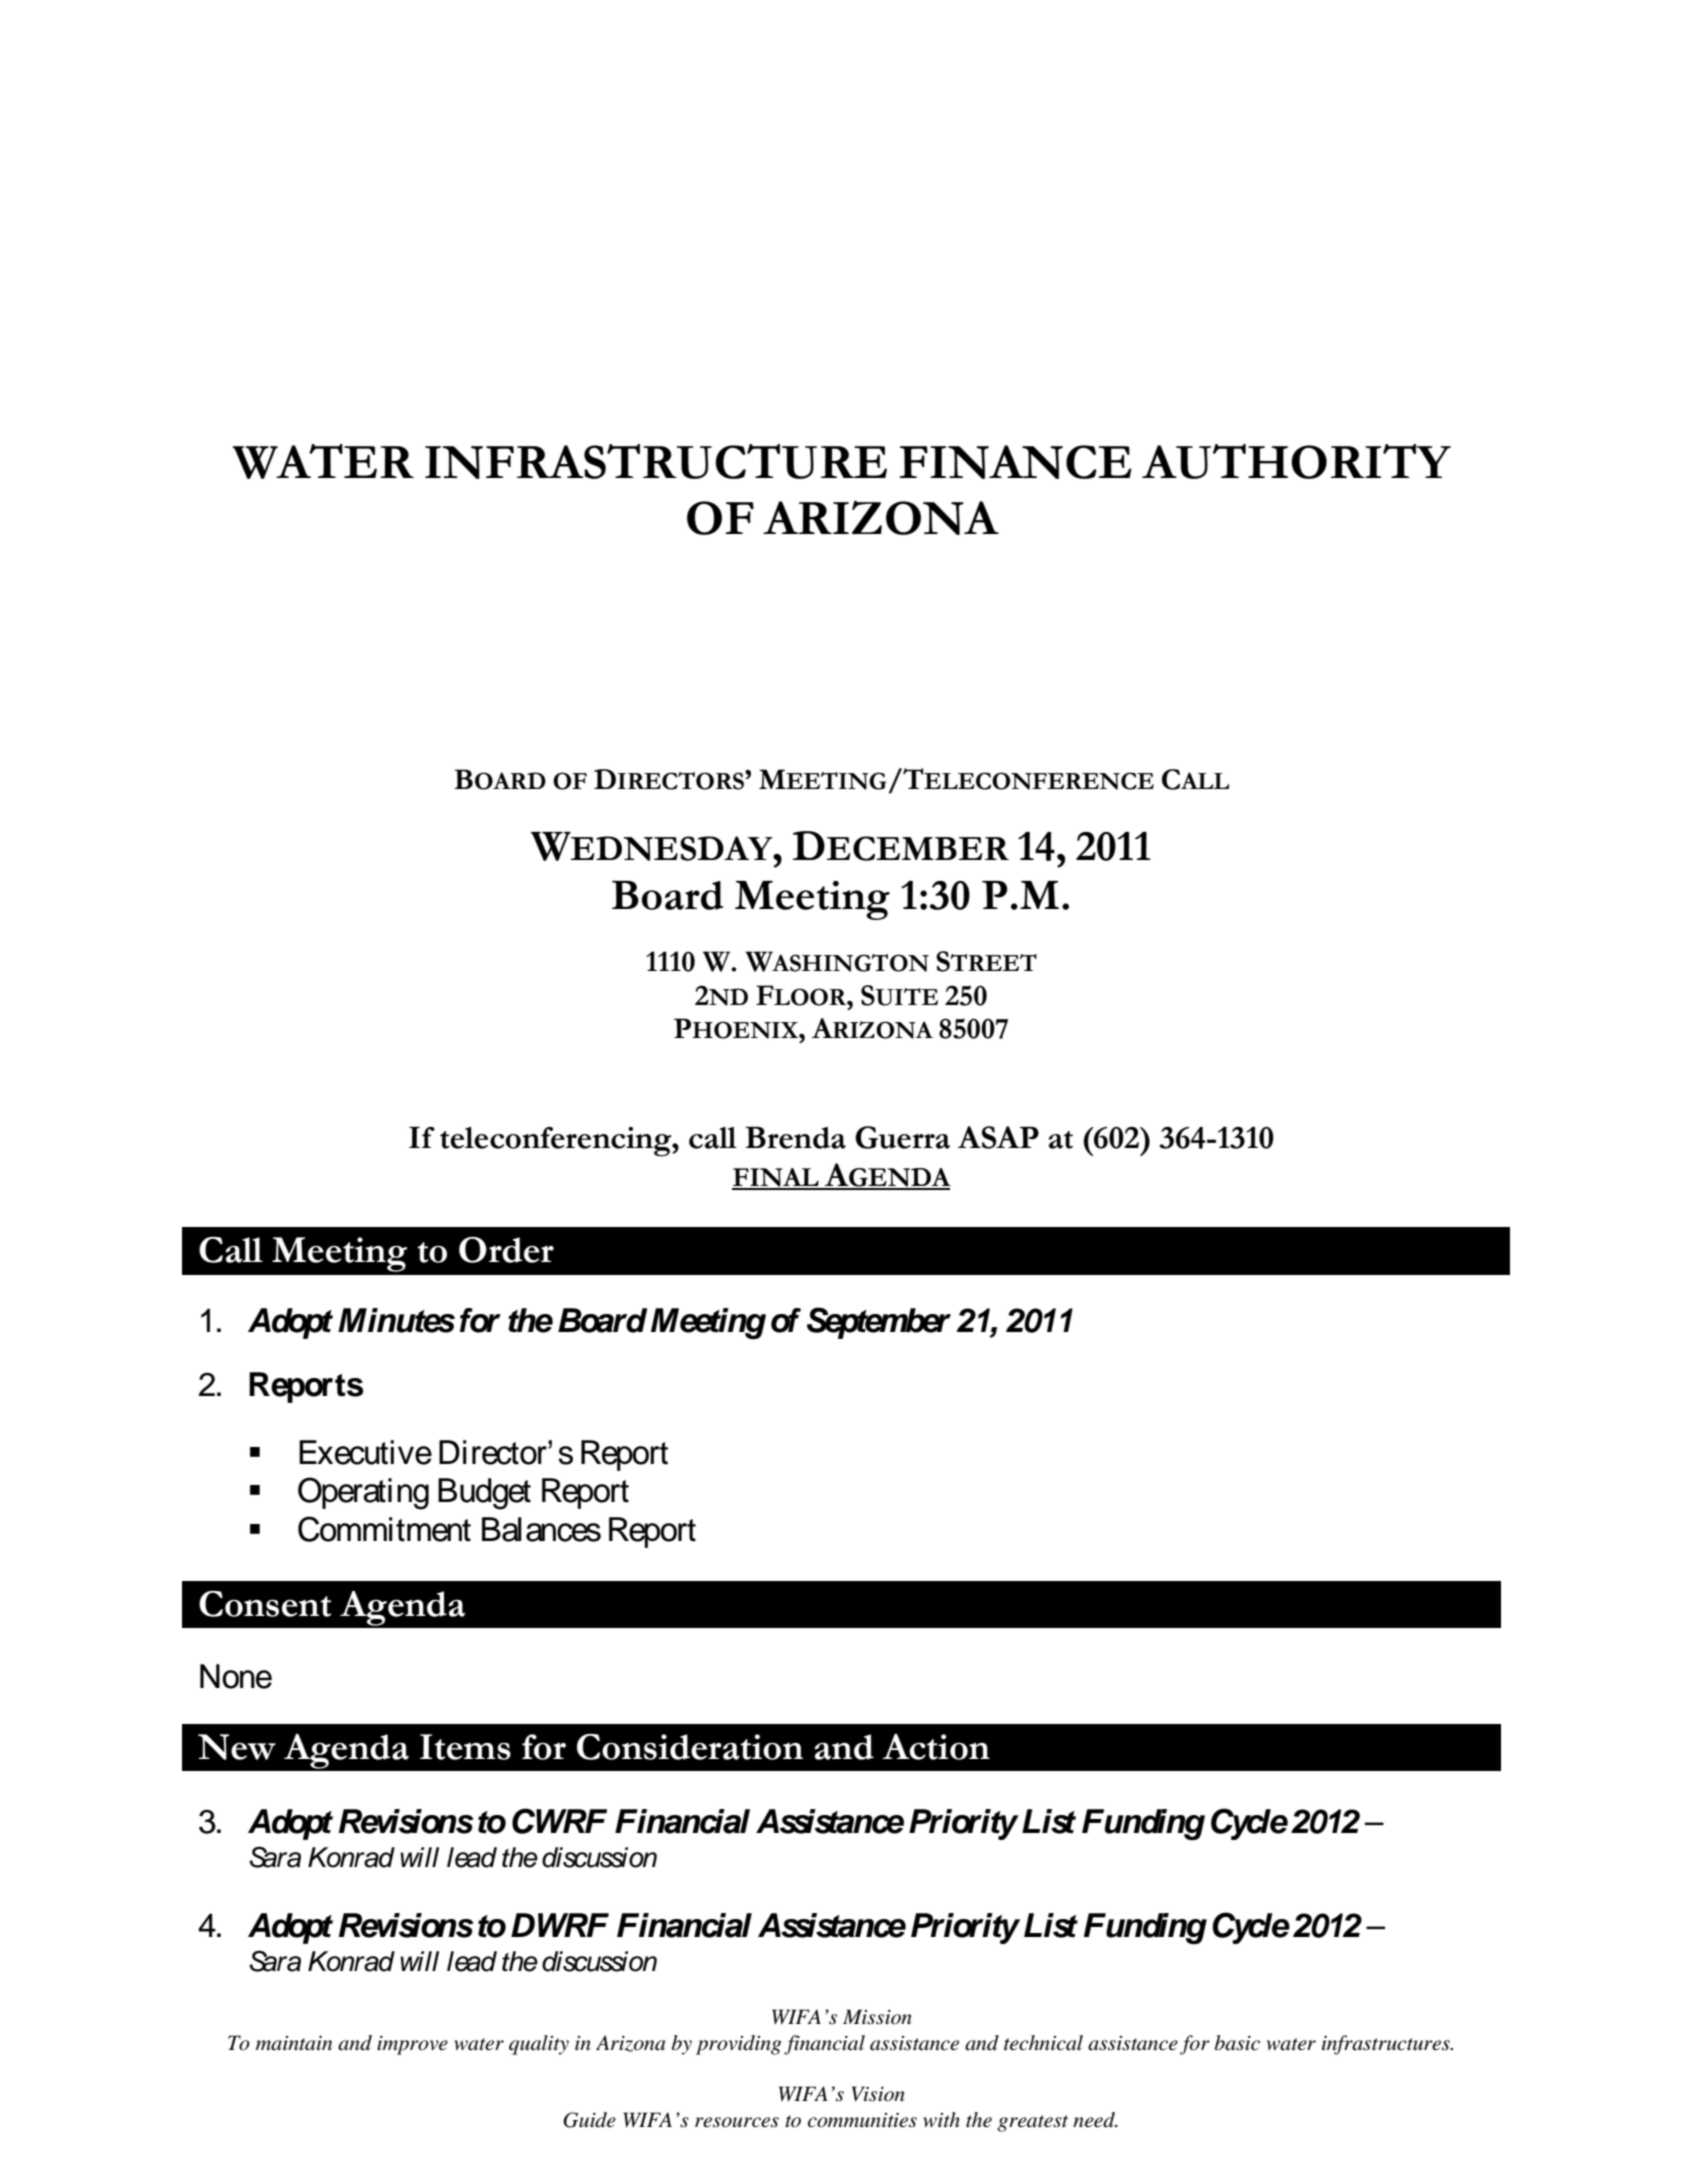 This screenshot has width=1683, height=2178. Describe the element at coordinates (396, 1320) in the screenshot. I see `Minutes` at that location.
